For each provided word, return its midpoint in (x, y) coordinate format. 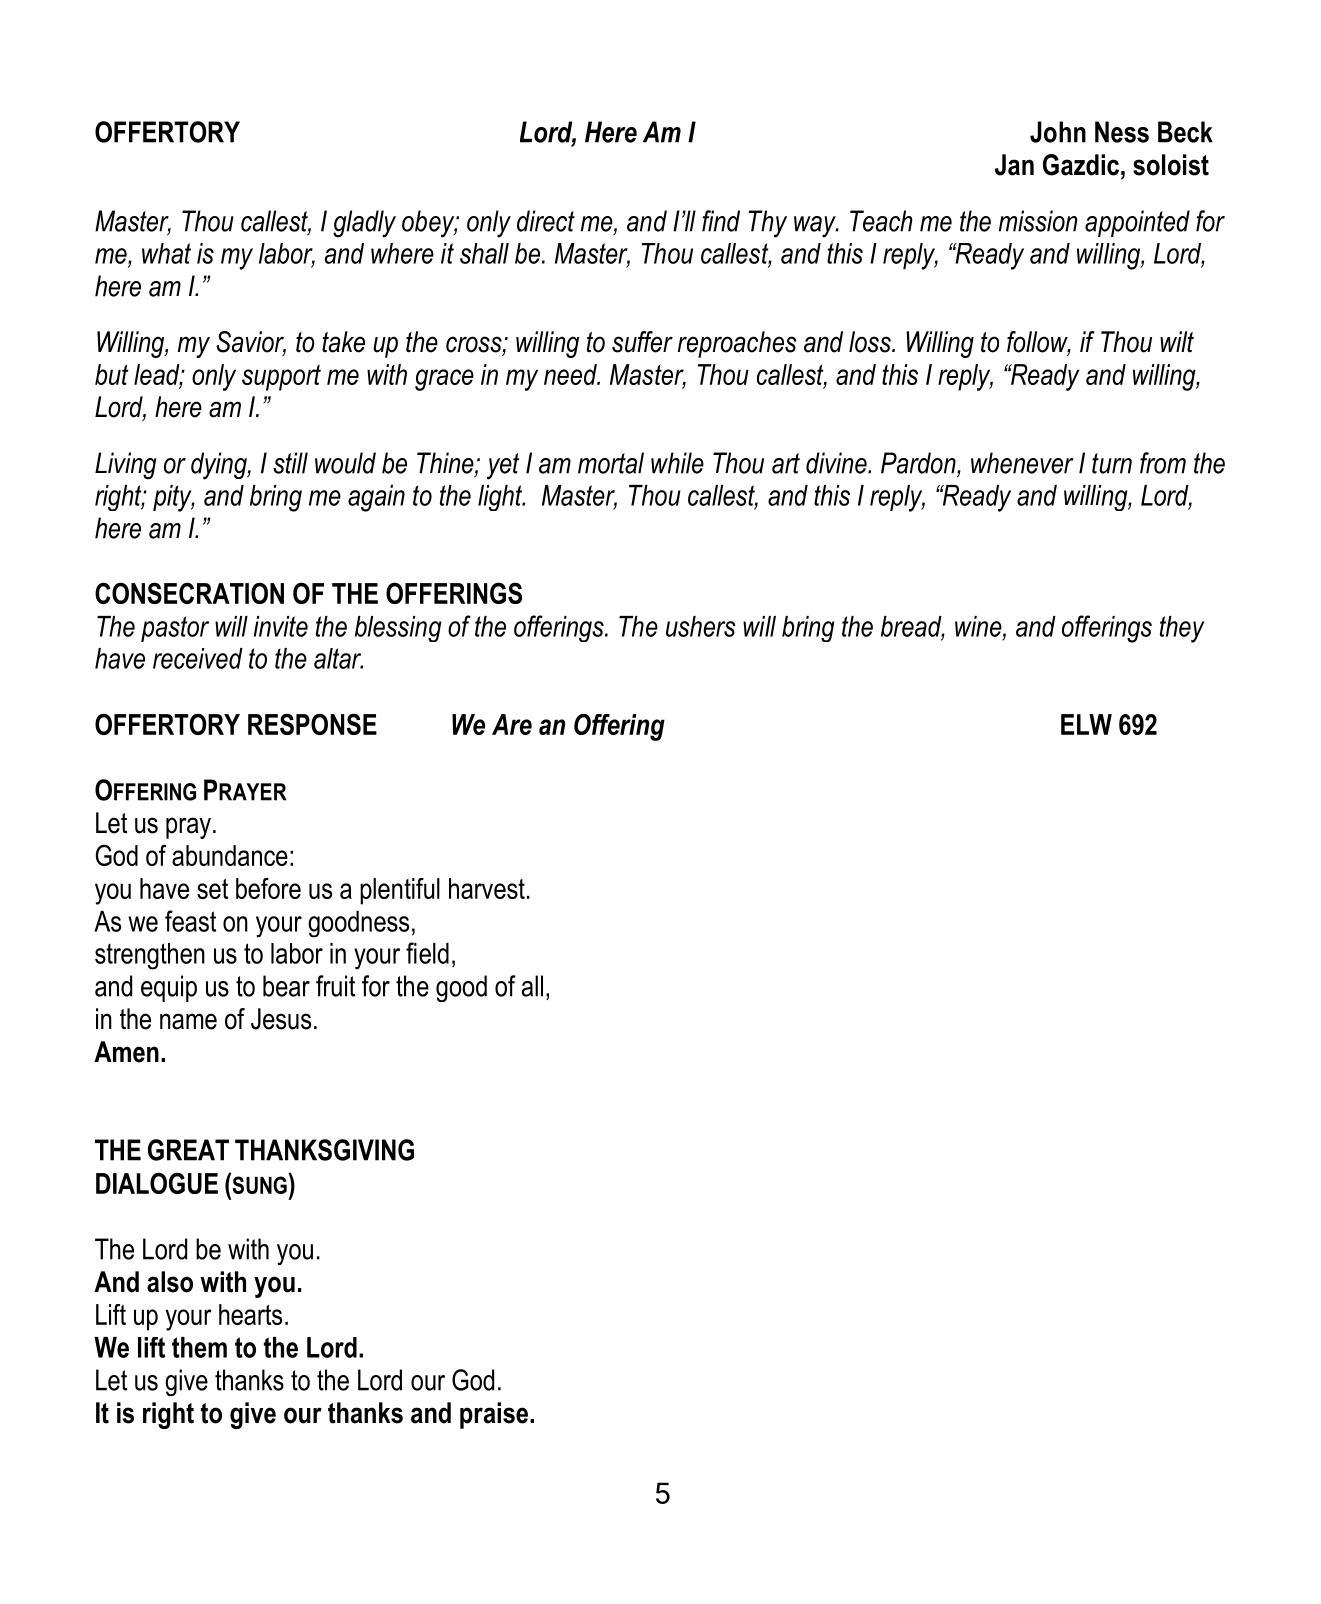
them (199, 1347)
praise (494, 1415)
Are (512, 724)
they (1182, 629)
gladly (364, 224)
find (721, 221)
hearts (250, 1314)
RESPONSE (312, 724)
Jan (1014, 165)
